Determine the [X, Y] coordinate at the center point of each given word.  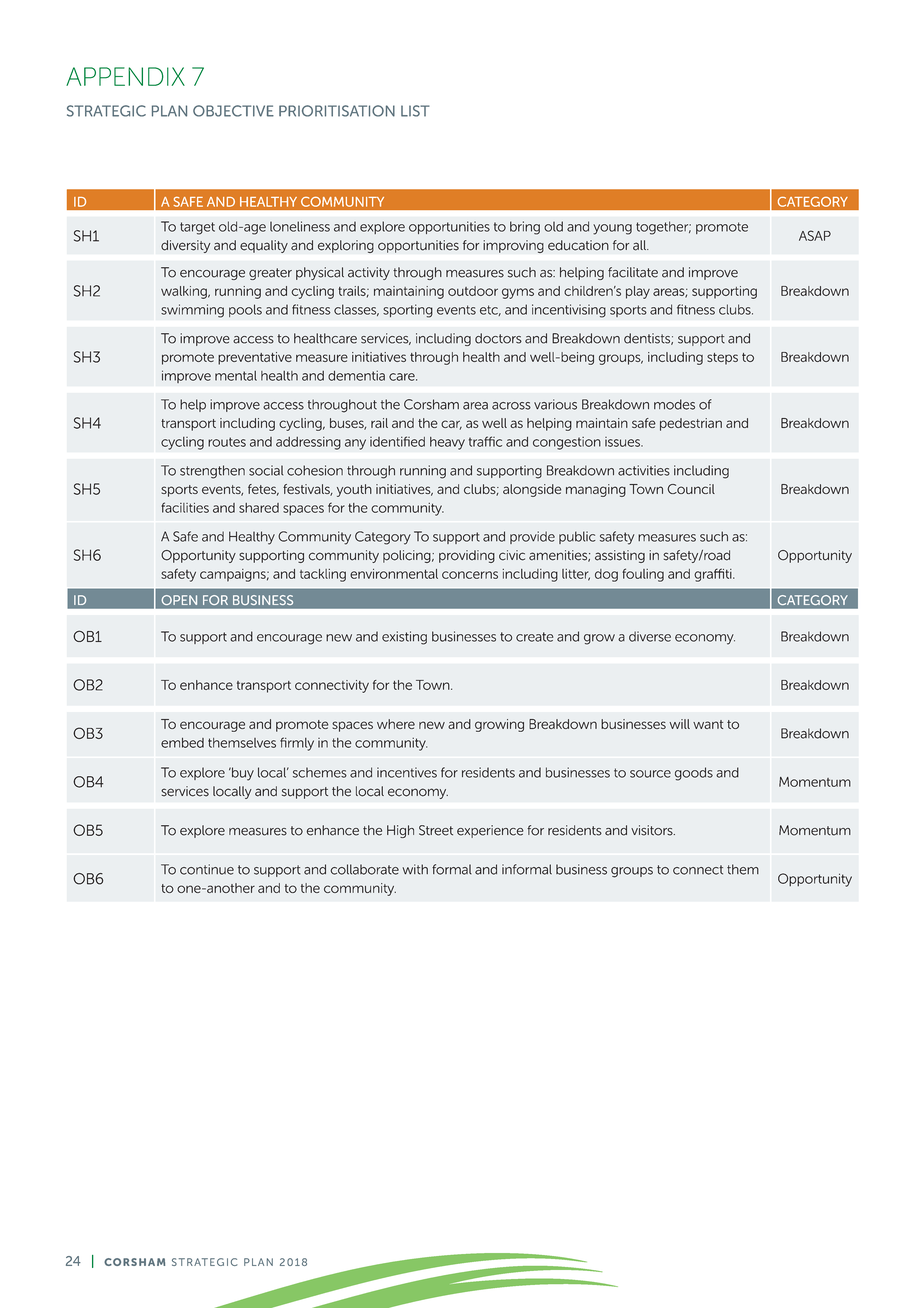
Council [691, 489]
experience [490, 831]
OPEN [179, 600]
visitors [653, 830]
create [534, 637]
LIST [415, 111]
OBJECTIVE [233, 111]
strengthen [212, 472]
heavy [447, 443]
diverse [650, 636]
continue [207, 869]
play [638, 292]
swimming [192, 311]
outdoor [473, 291]
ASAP [815, 235]
